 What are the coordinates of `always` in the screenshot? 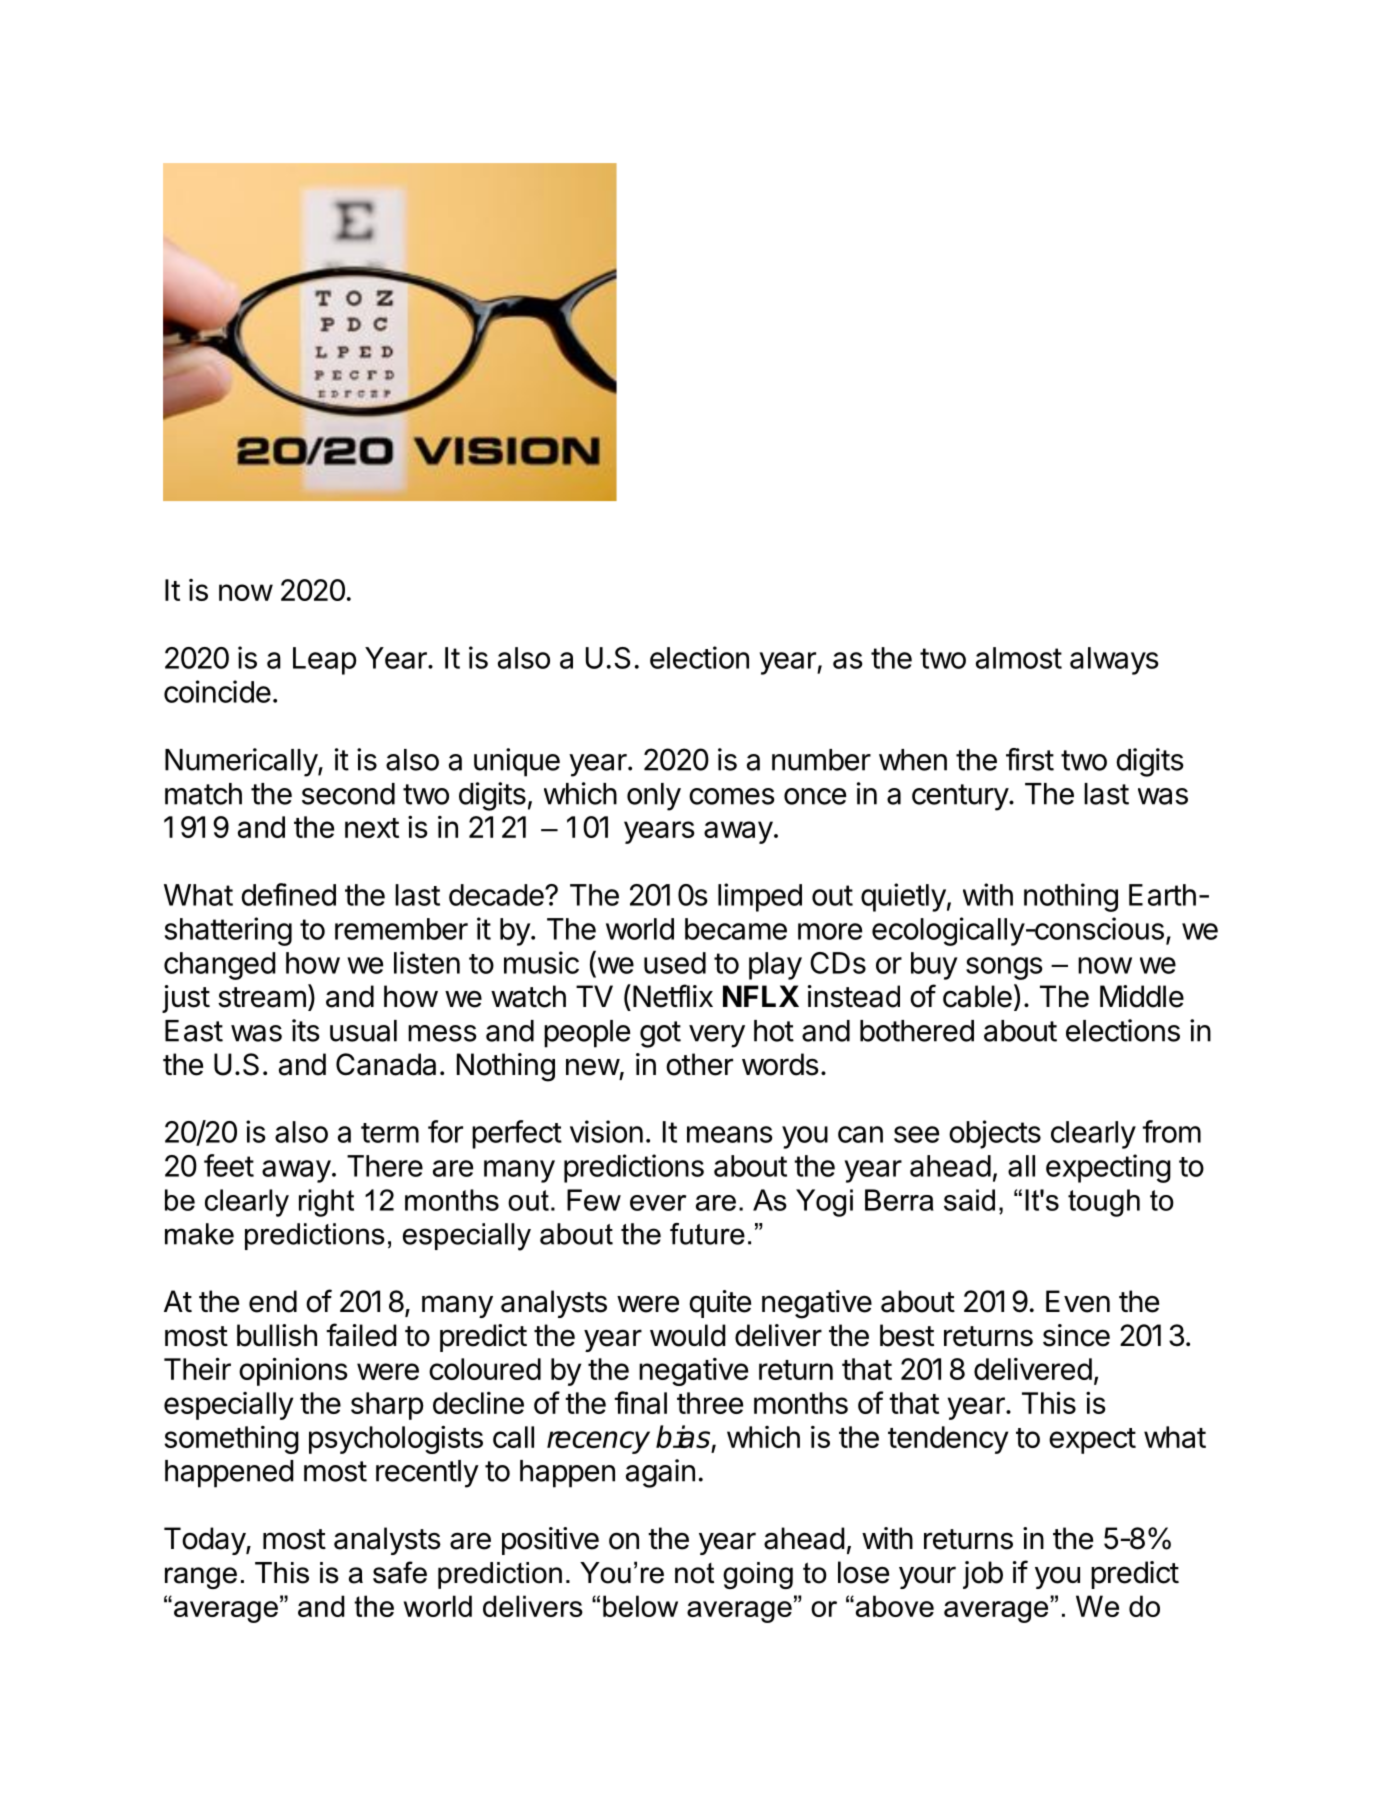 It's located at (1114, 661).
